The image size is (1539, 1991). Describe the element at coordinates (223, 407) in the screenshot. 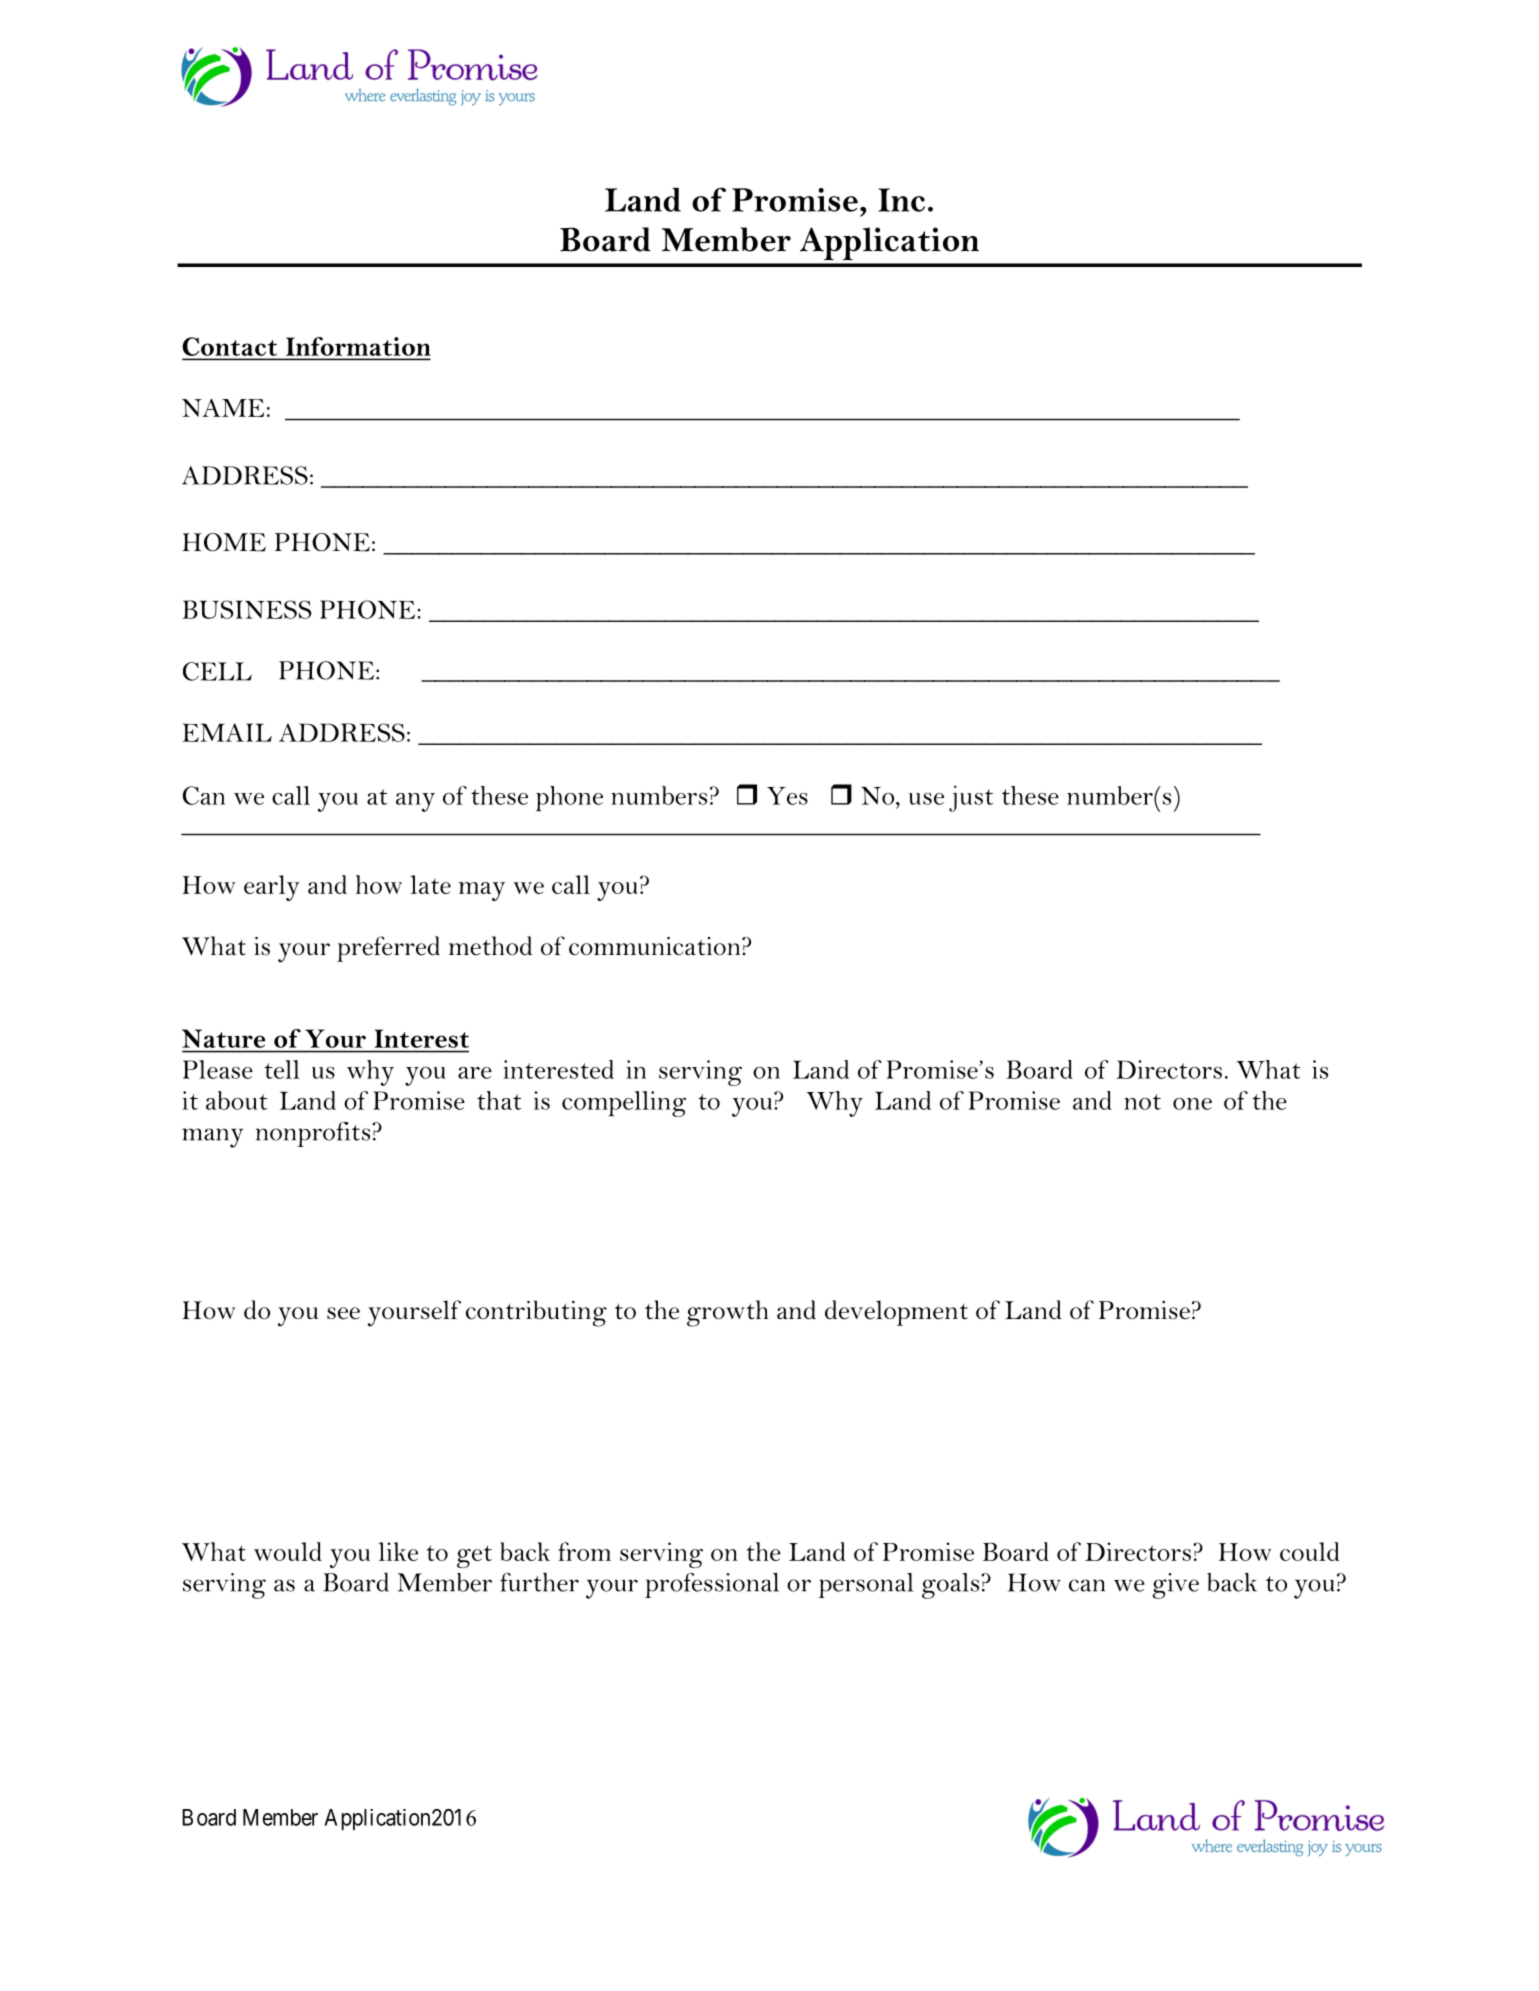

I see `NAME` at that location.
